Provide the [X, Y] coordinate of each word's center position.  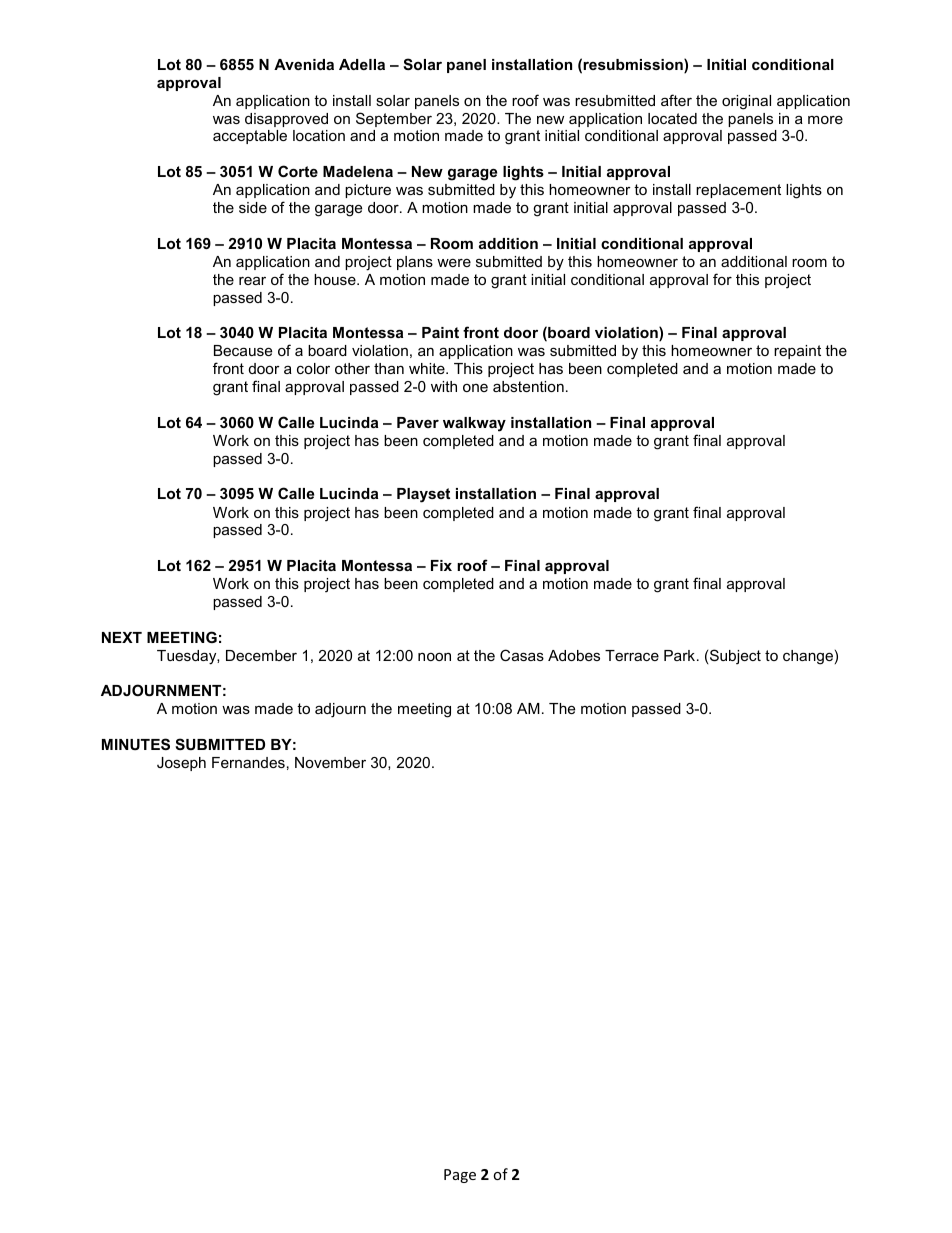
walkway [474, 424]
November [330, 762]
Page [460, 1176]
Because [243, 350]
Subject [735, 657]
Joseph [181, 764]
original [746, 102]
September [394, 119]
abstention [528, 386]
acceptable [250, 137]
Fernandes [248, 762]
